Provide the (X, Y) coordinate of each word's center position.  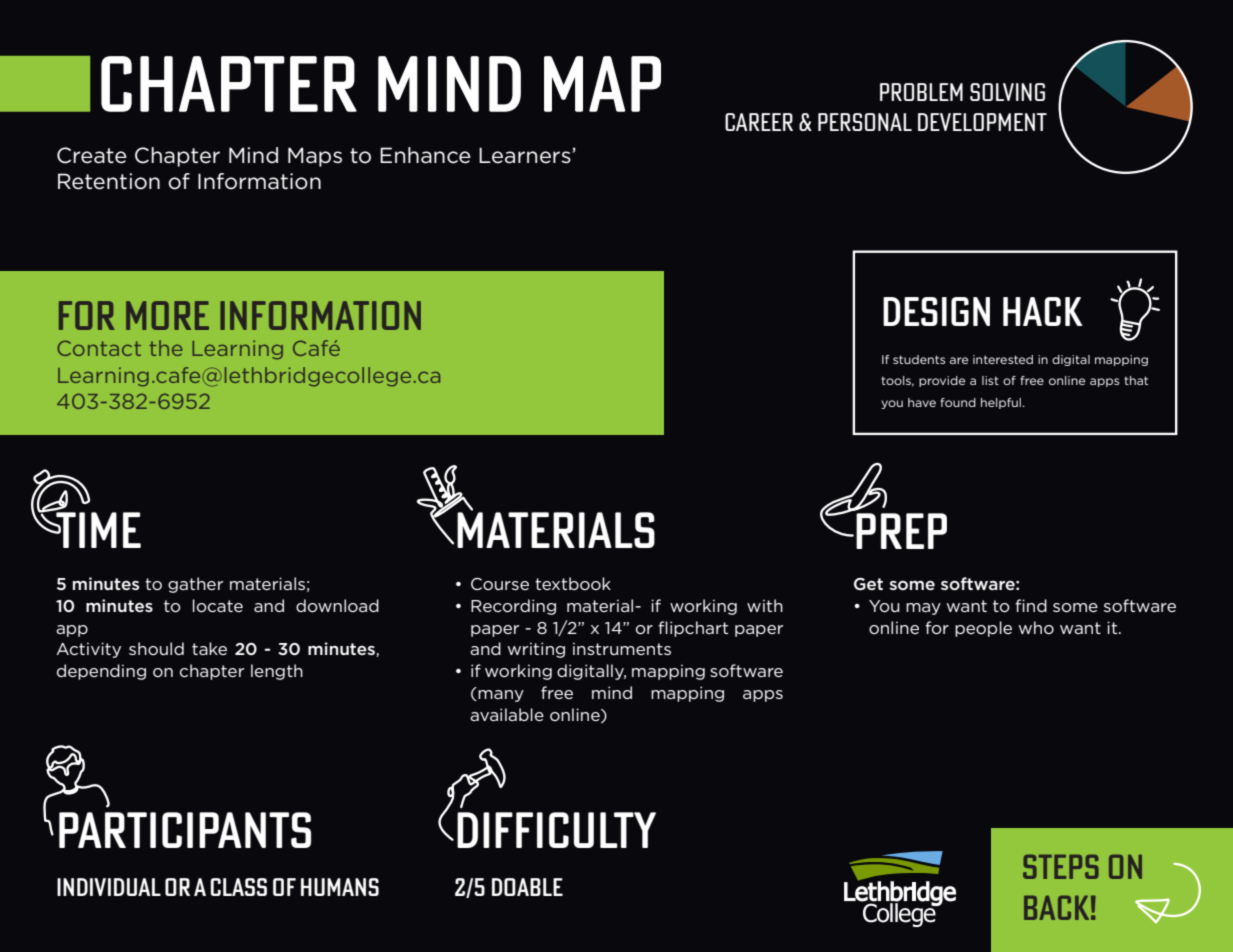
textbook (573, 583)
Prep (901, 531)
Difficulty (556, 830)
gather (195, 585)
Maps (315, 157)
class (238, 887)
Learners (526, 155)
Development (982, 122)
